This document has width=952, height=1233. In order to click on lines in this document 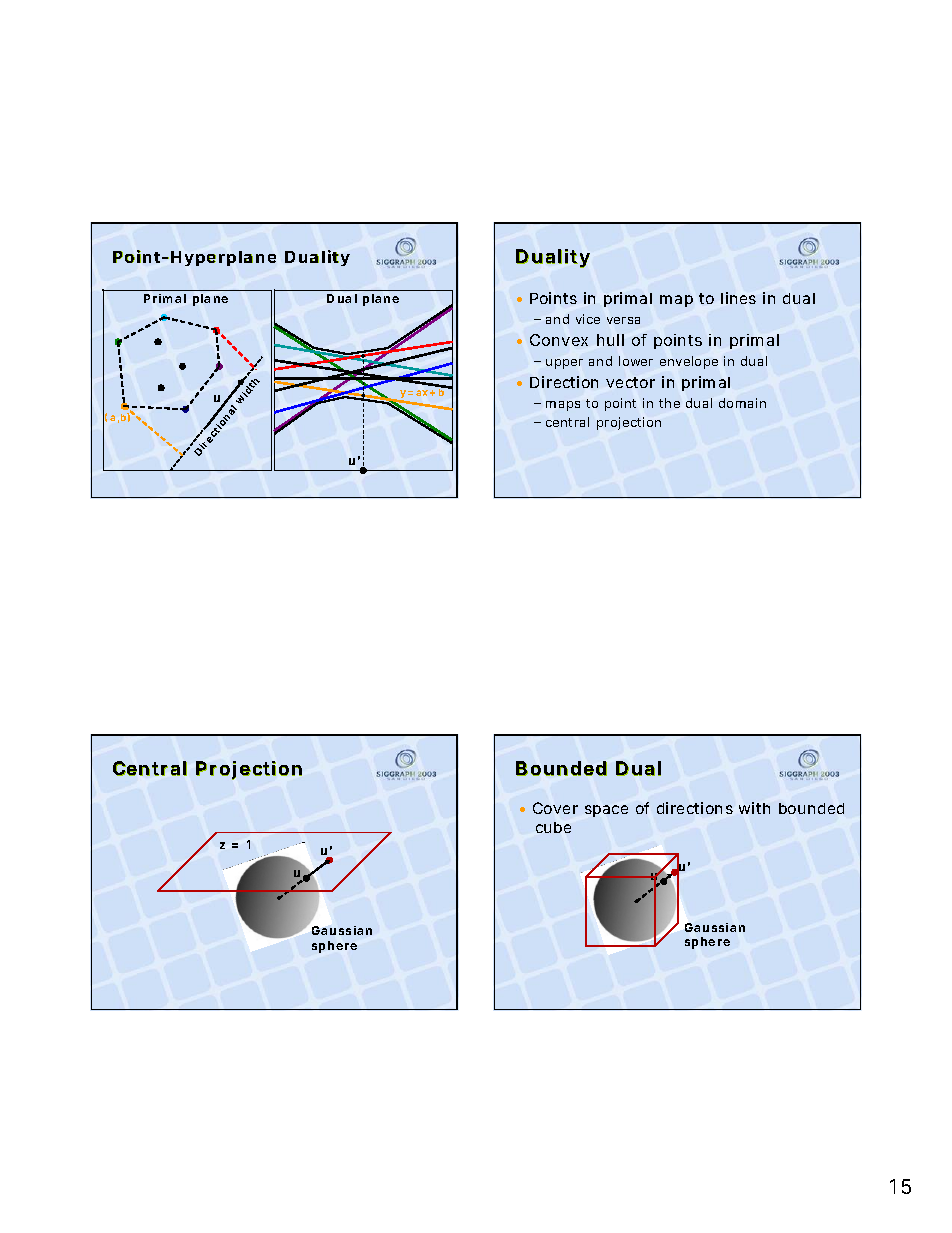, I will do `click(738, 298)`.
